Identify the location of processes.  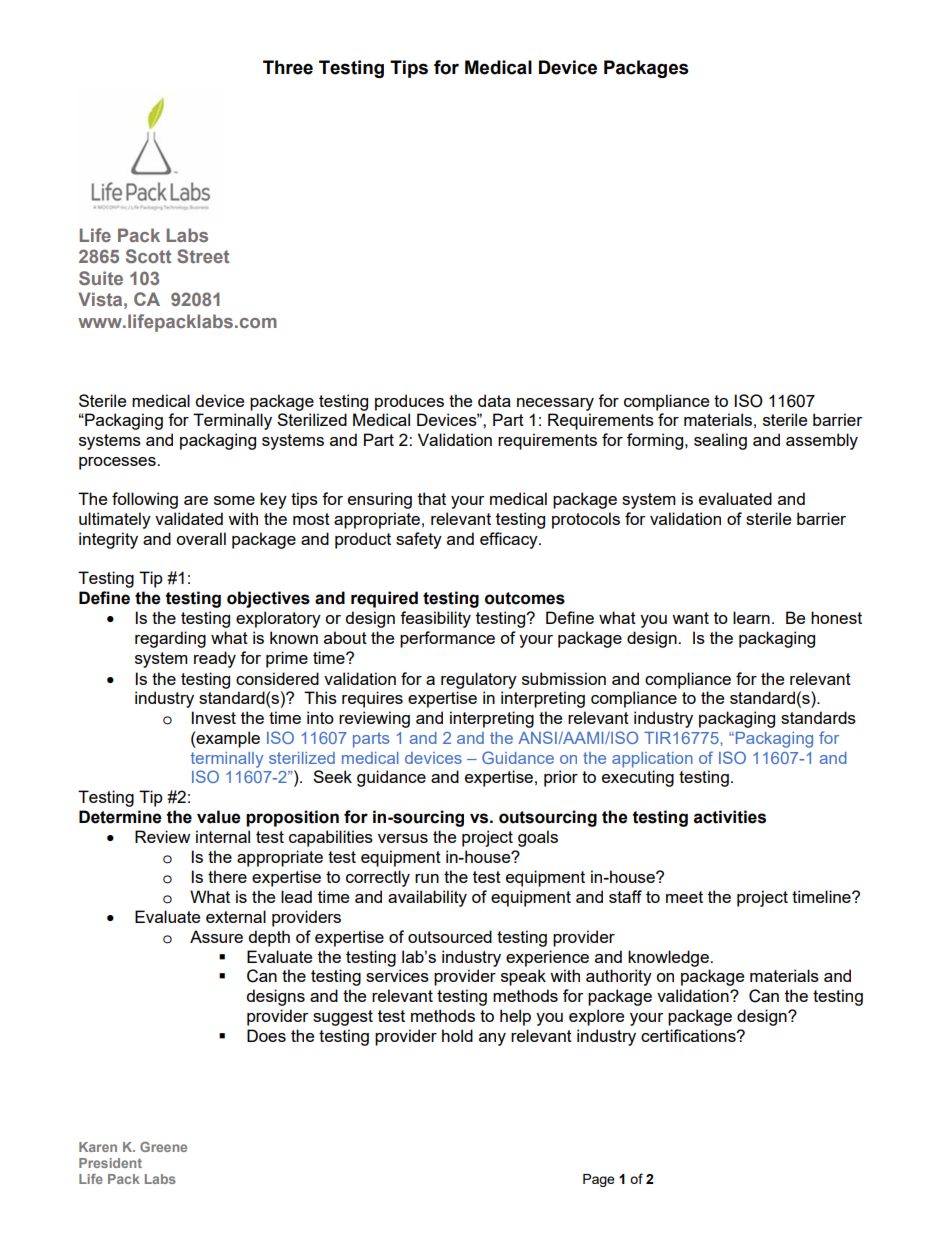
(118, 463).
